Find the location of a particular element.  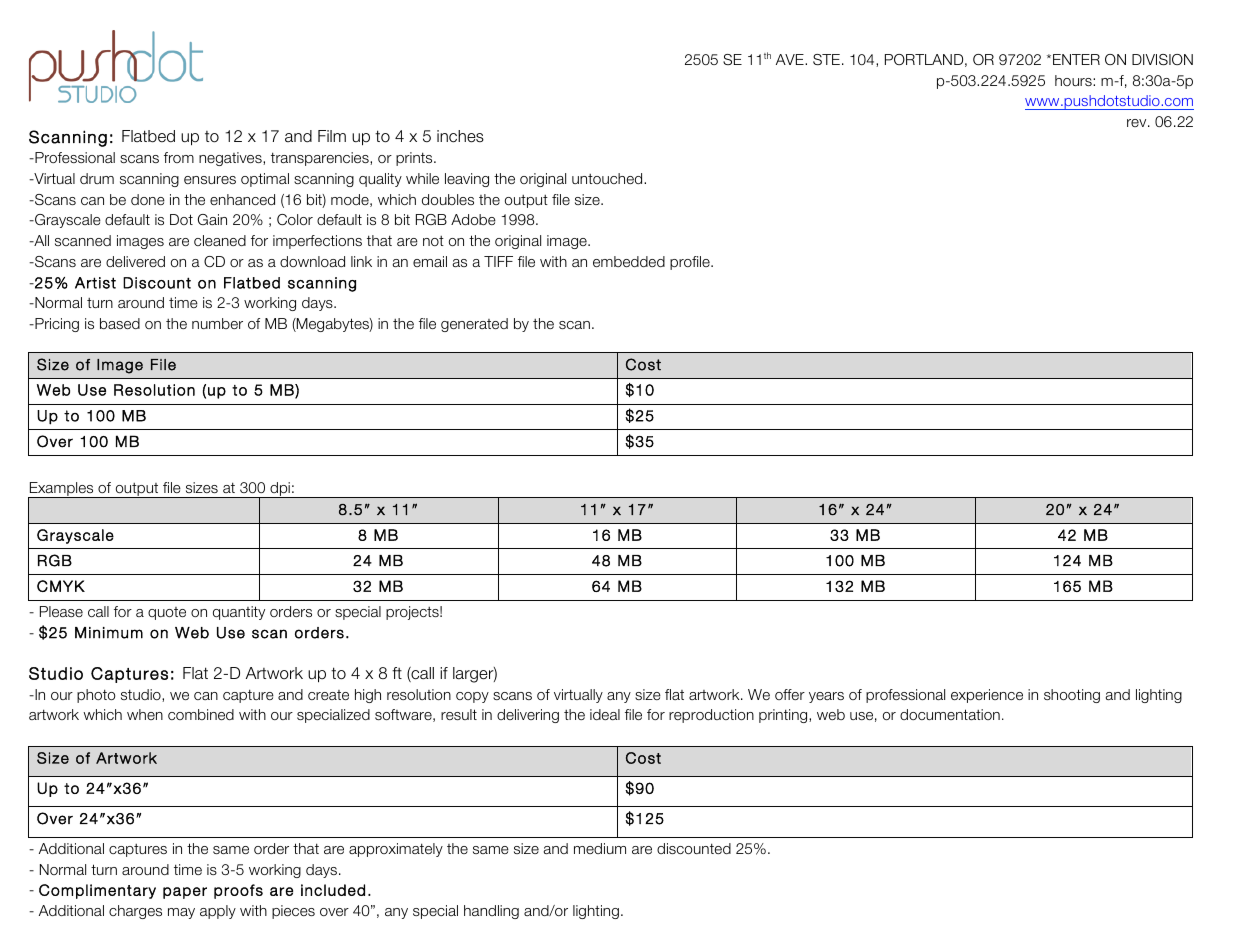

untouched is located at coordinates (608, 178).
